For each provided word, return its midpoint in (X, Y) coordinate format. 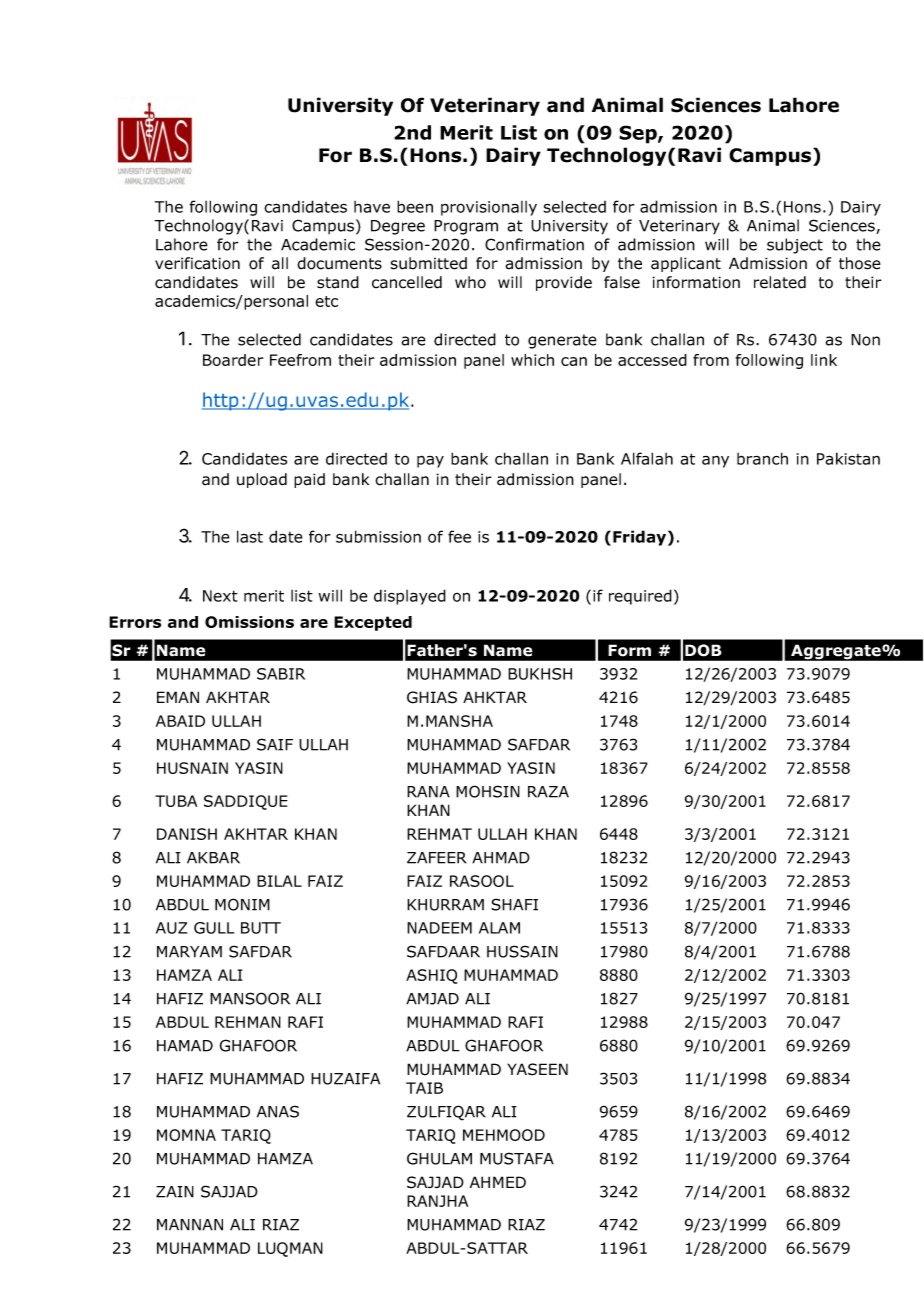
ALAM (499, 928)
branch (762, 458)
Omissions (249, 622)
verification (197, 263)
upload (262, 480)
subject (795, 246)
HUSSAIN (522, 951)
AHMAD (501, 858)
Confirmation (534, 244)
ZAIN (175, 1192)
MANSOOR (250, 998)
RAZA (548, 792)
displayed (410, 597)
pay (430, 461)
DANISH (187, 834)
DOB (703, 650)
